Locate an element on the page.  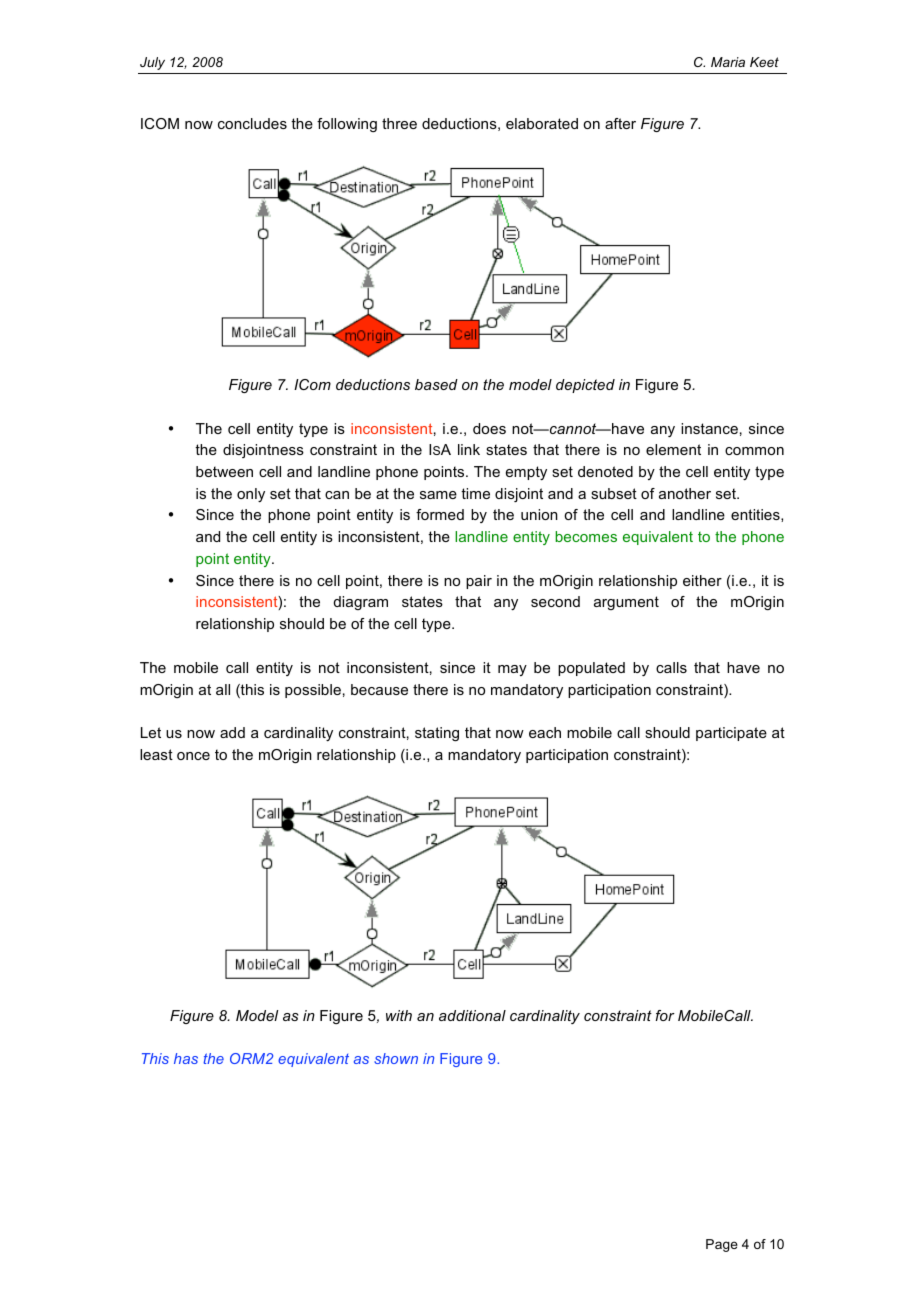
between is located at coordinates (224, 471).
